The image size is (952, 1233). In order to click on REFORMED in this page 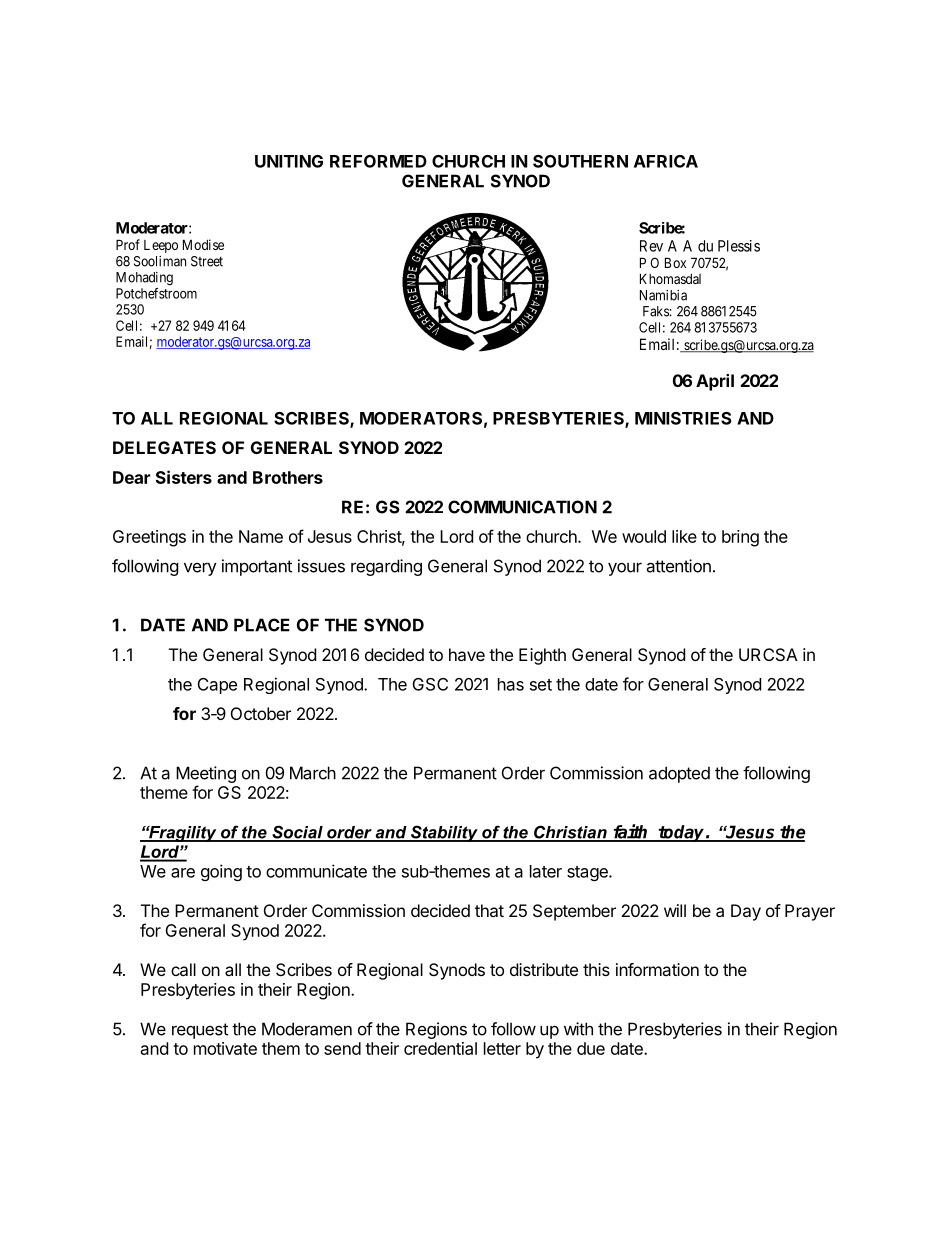, I will do `click(378, 161)`.
